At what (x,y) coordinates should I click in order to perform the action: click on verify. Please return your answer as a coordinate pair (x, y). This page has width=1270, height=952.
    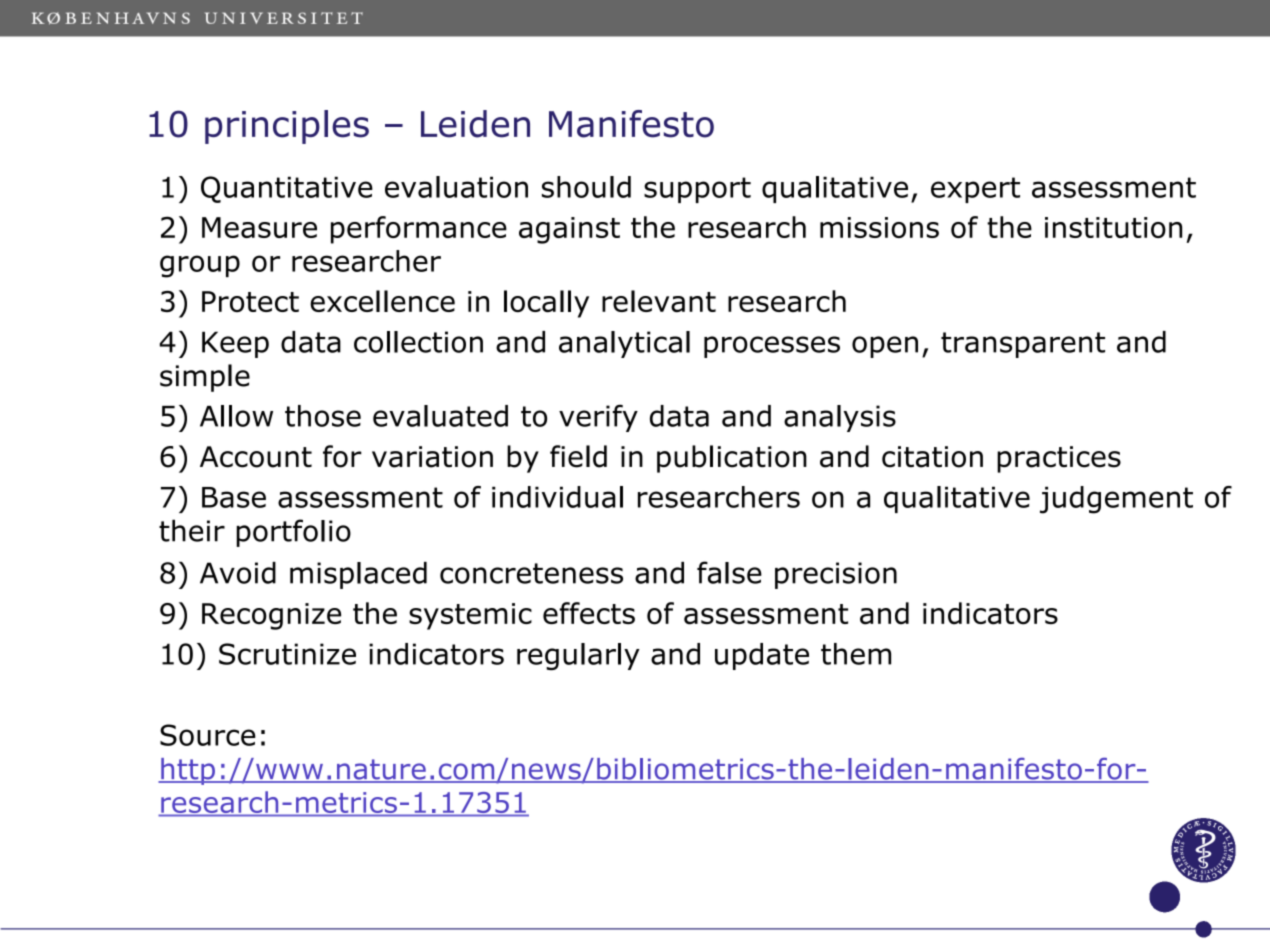
    Looking at the image, I should click on (598, 418).
